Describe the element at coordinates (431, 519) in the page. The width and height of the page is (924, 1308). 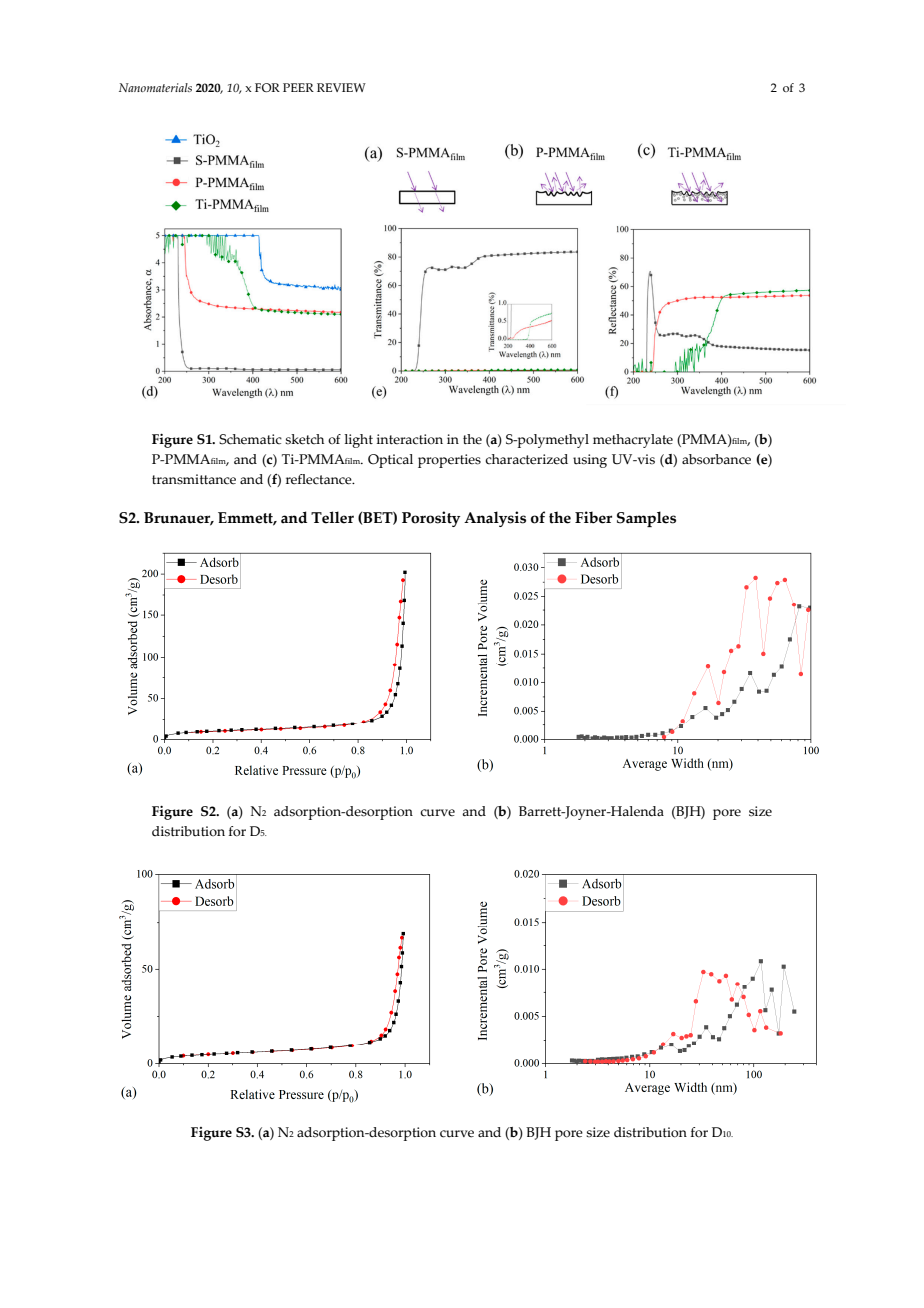
I see `Porosity` at that location.
